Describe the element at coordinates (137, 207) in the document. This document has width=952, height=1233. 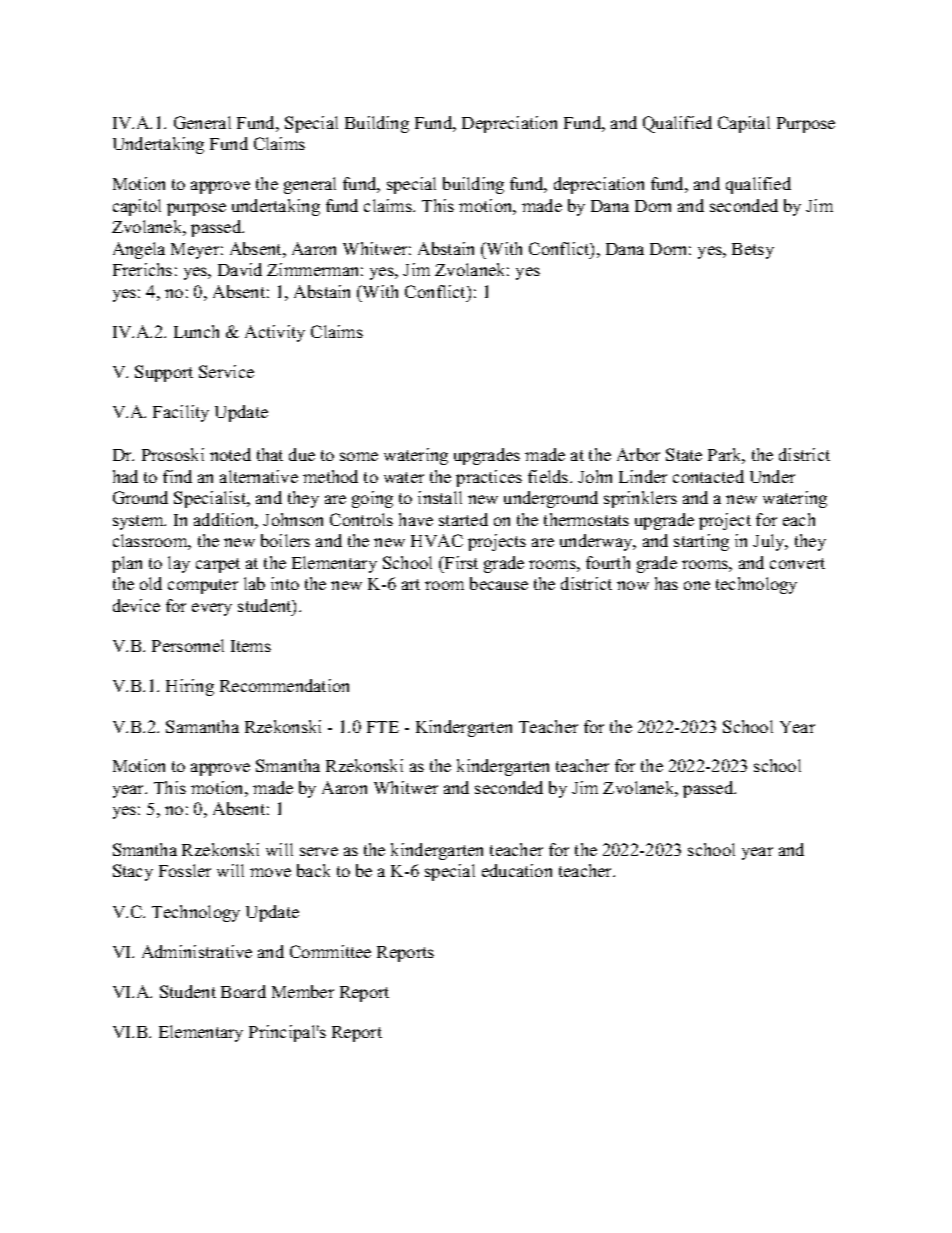
I see `capitol` at that location.
